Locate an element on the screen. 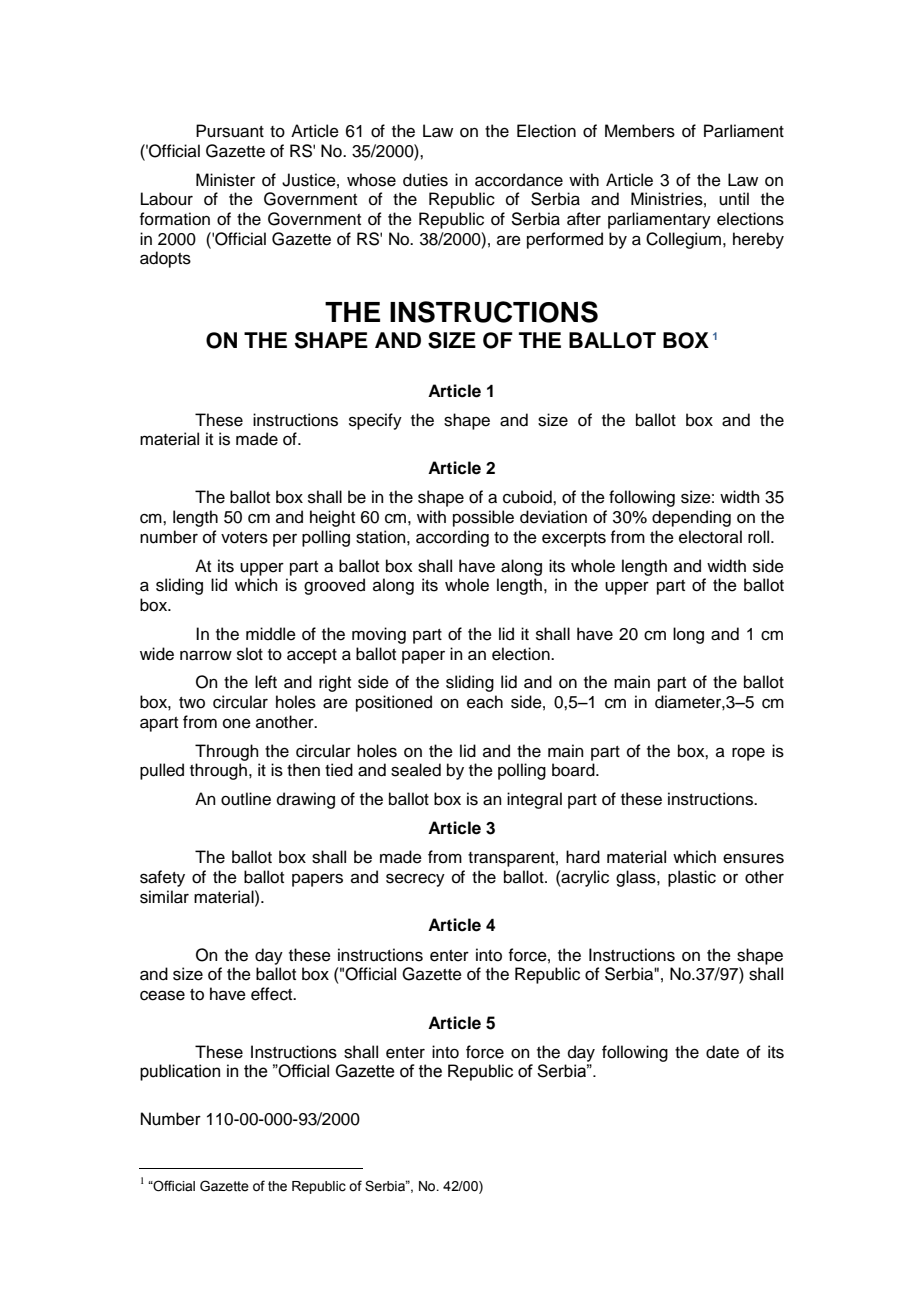  specify is located at coordinates (375, 421).
